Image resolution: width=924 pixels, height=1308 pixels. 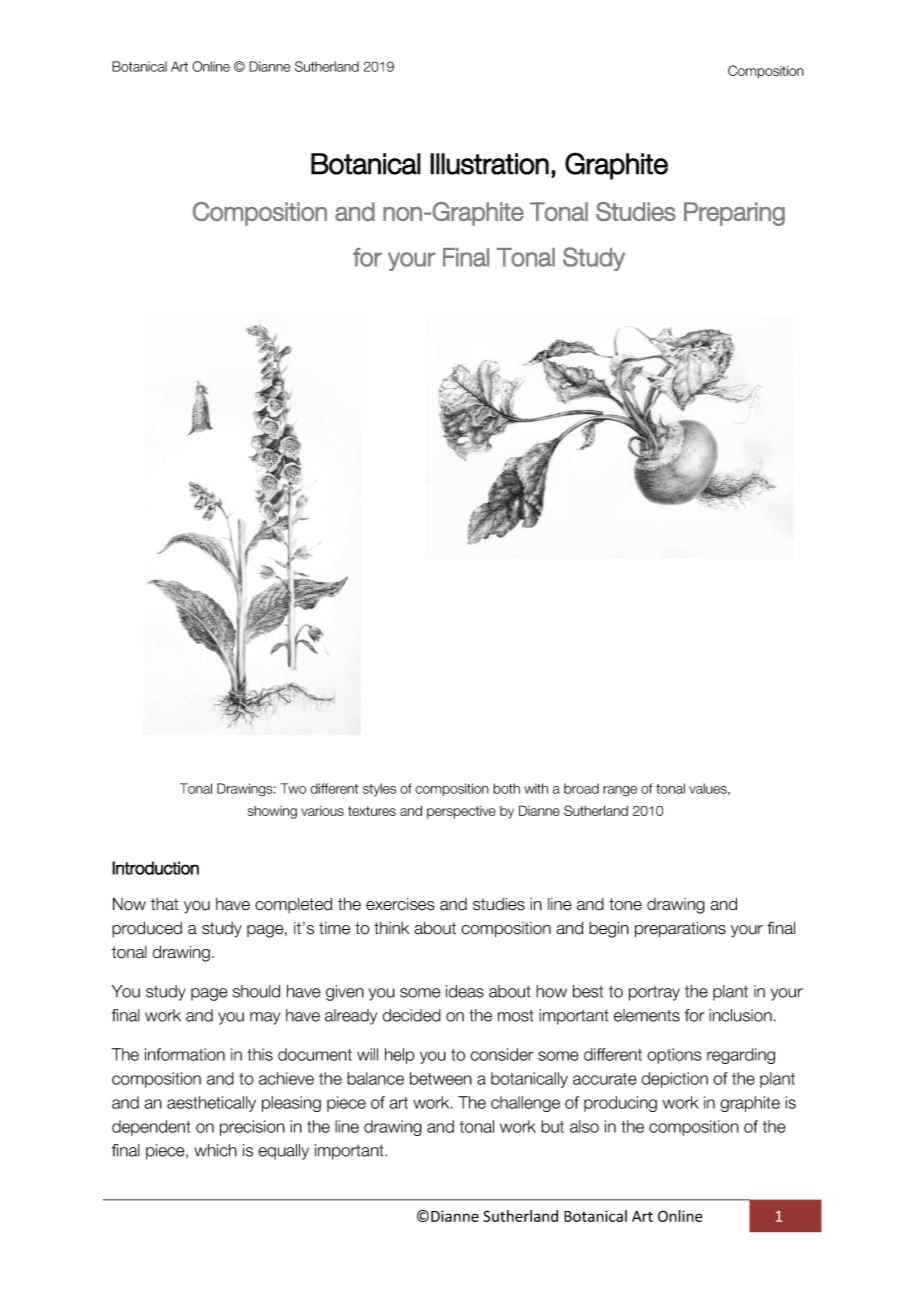 I want to click on broad, so click(x=581, y=788).
